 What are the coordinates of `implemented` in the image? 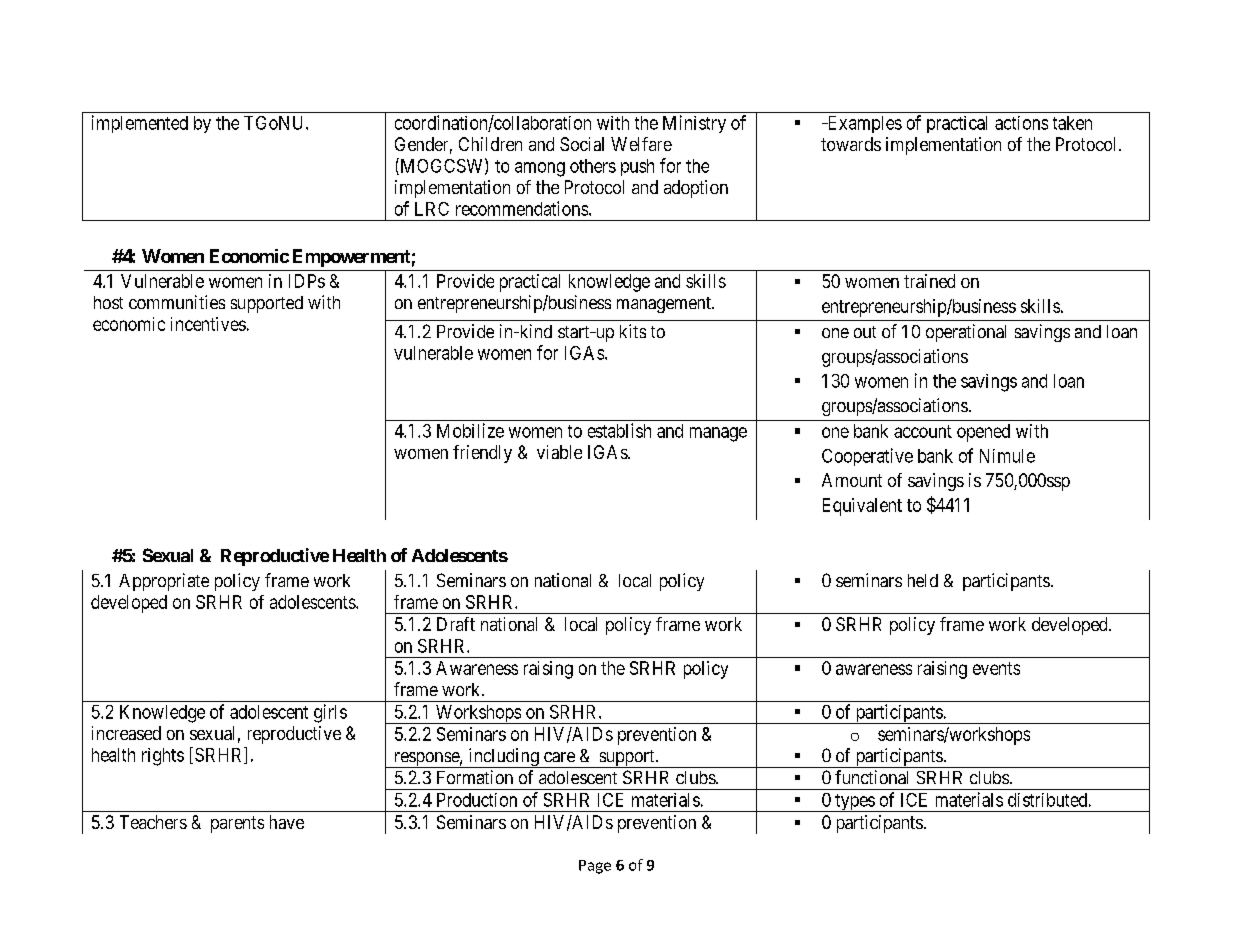 It's located at (140, 124).
